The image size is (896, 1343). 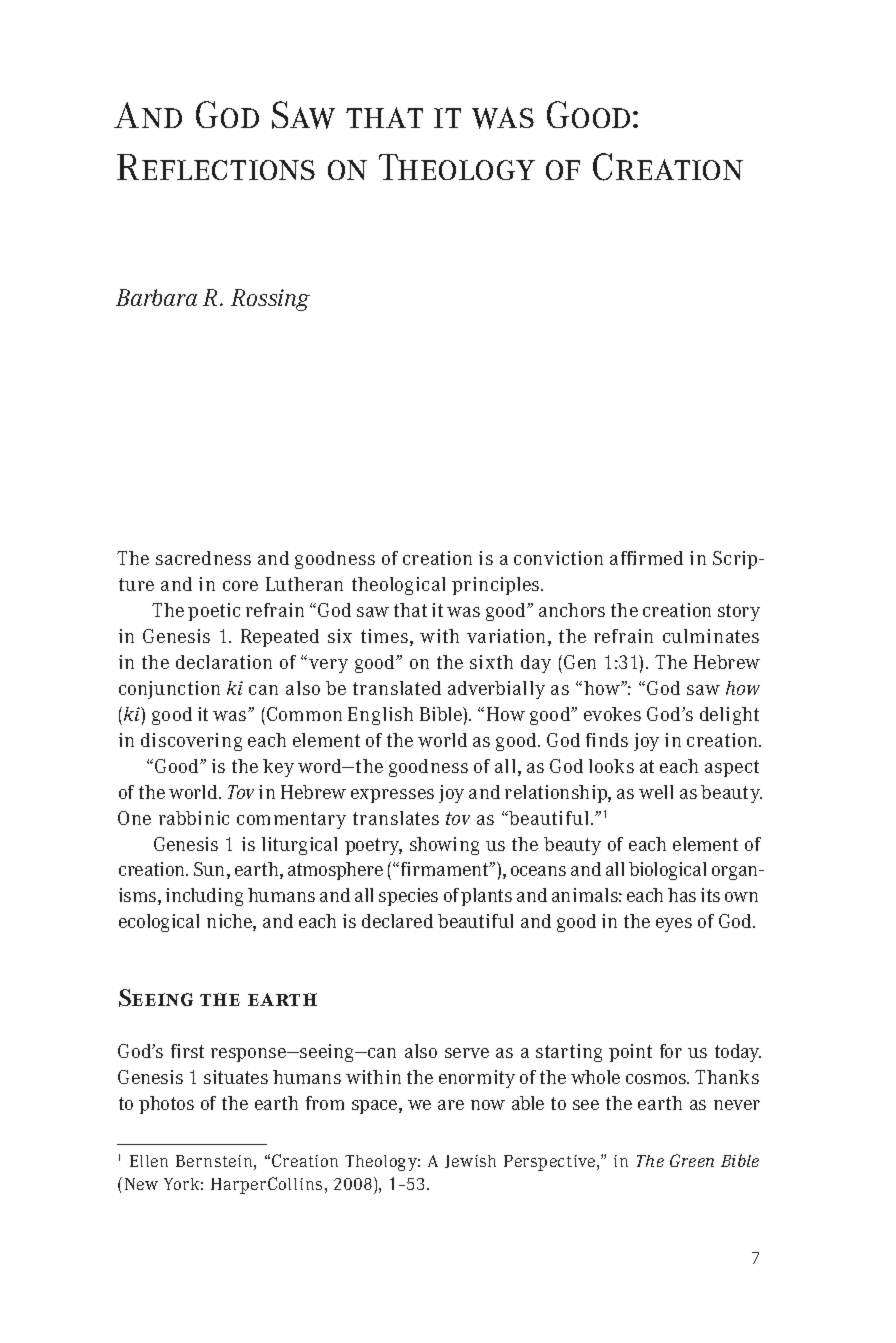 I want to click on affirmed, so click(x=646, y=558).
